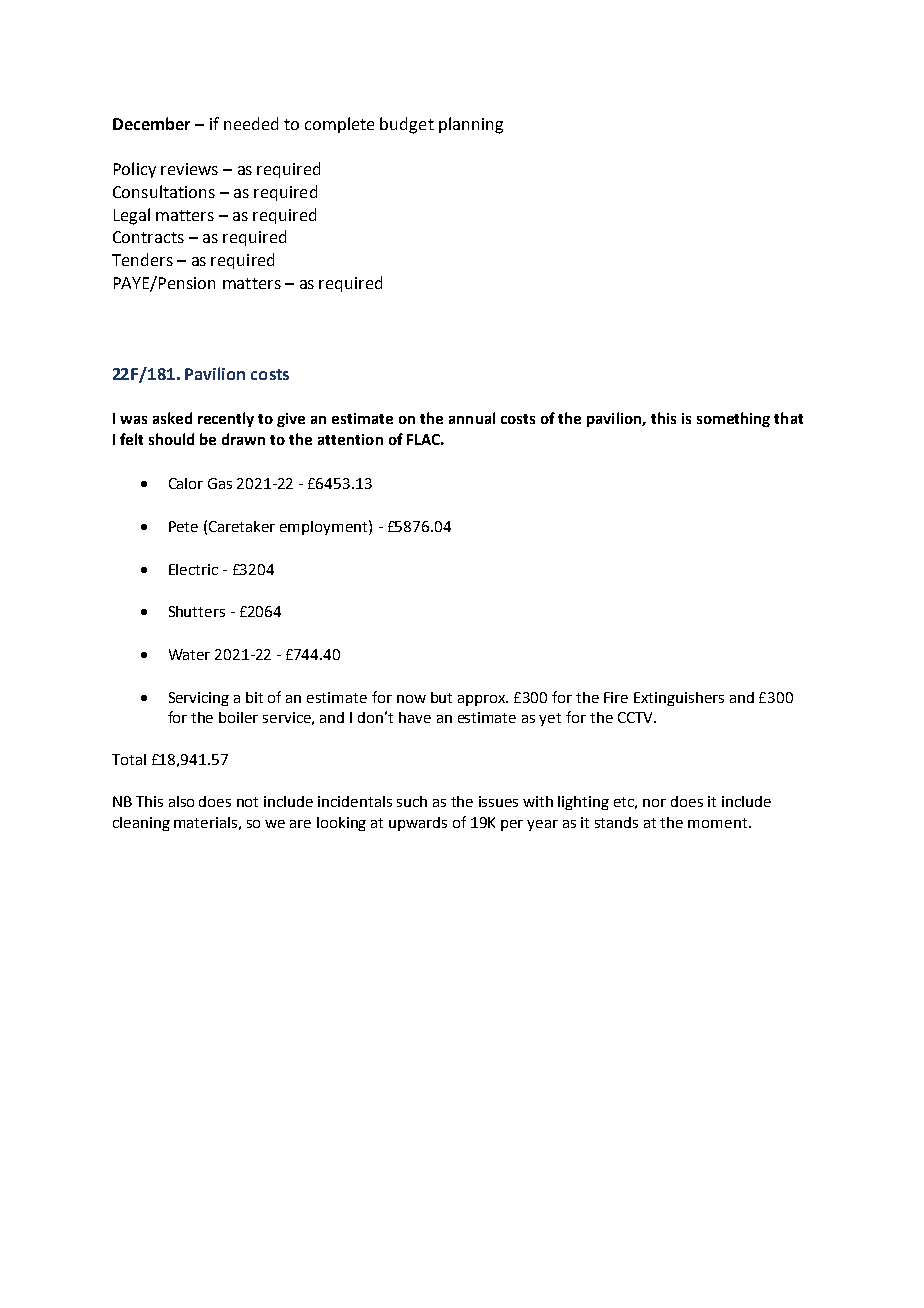 The width and height of the page is (924, 1308). I want to click on something, so click(733, 419).
